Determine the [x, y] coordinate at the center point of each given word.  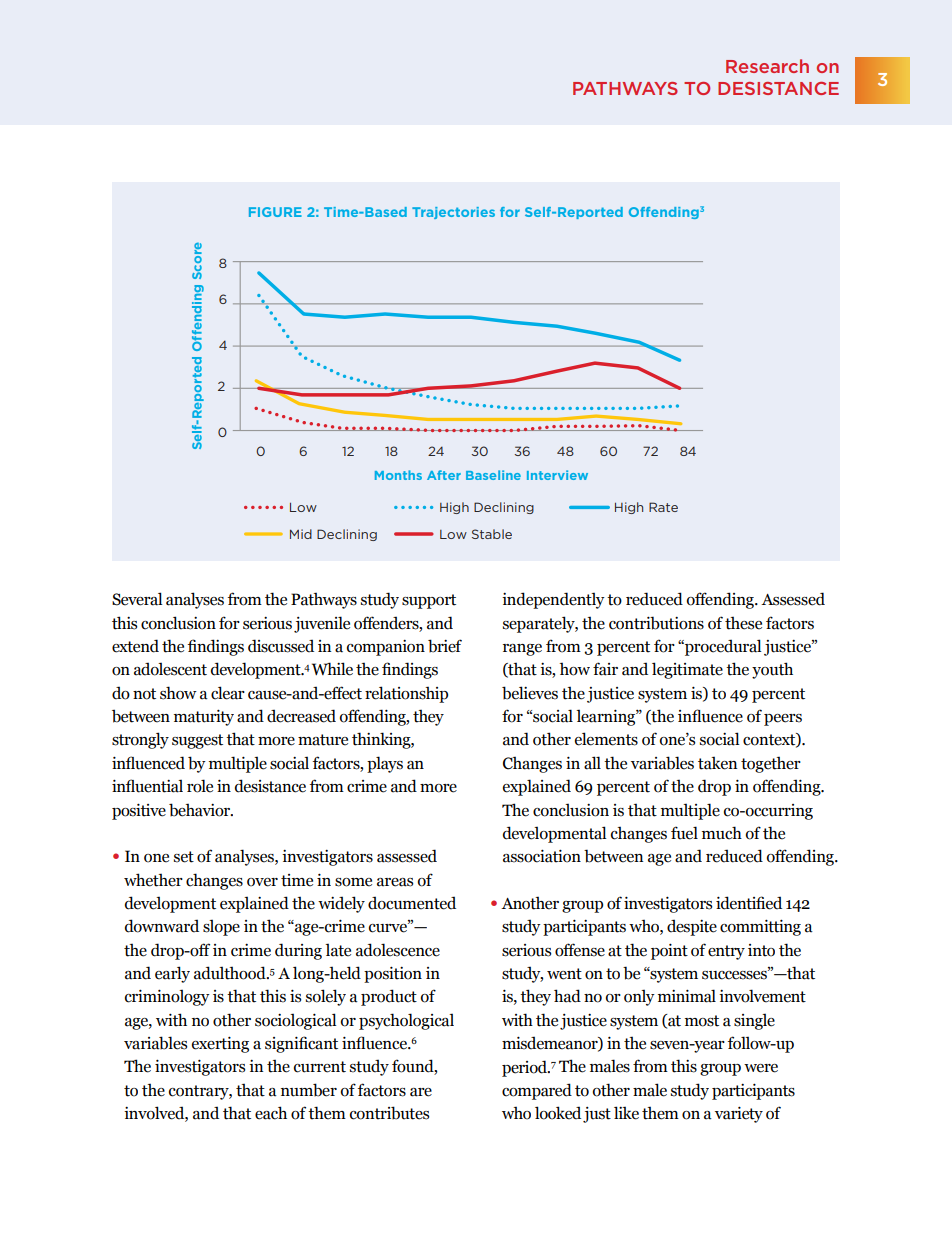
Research [767, 66]
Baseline [493, 475]
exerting [220, 1044]
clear [228, 693]
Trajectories [453, 213]
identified [749, 903]
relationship [406, 694]
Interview [557, 475]
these [743, 623]
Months [398, 475]
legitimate [687, 670]
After [444, 475]
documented [412, 903]
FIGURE [275, 212]
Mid [301, 534]
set [184, 857]
